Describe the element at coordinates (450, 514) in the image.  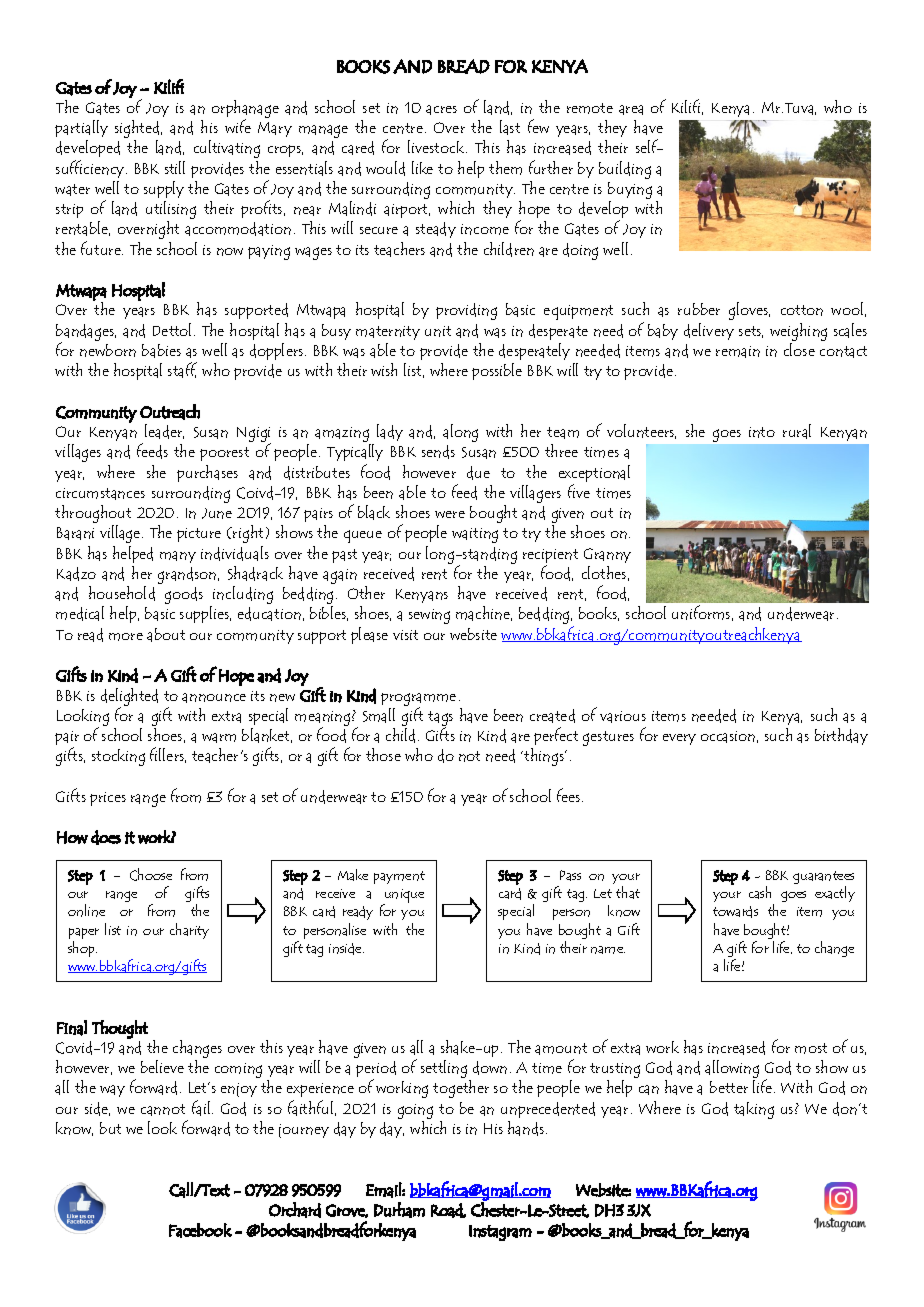
I see `were` at that location.
